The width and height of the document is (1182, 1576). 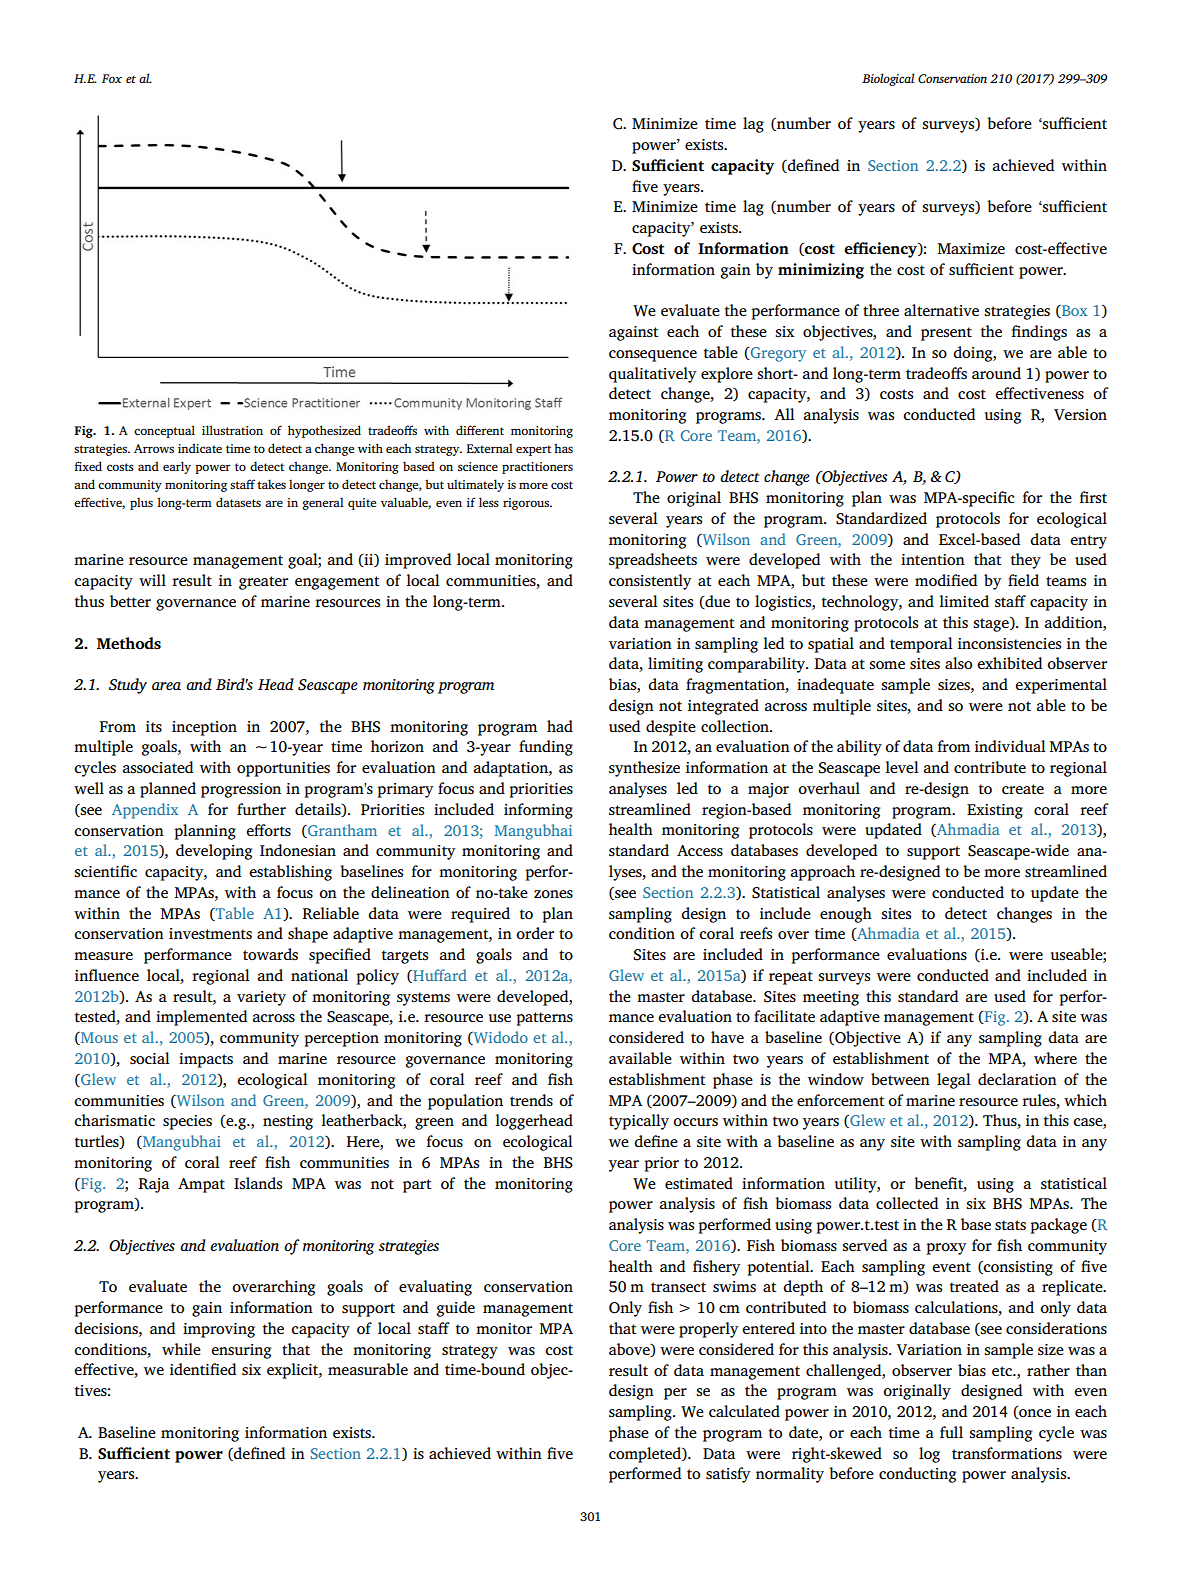 What do you see at coordinates (112, 78) in the document?
I see `Fox` at bounding box center [112, 78].
